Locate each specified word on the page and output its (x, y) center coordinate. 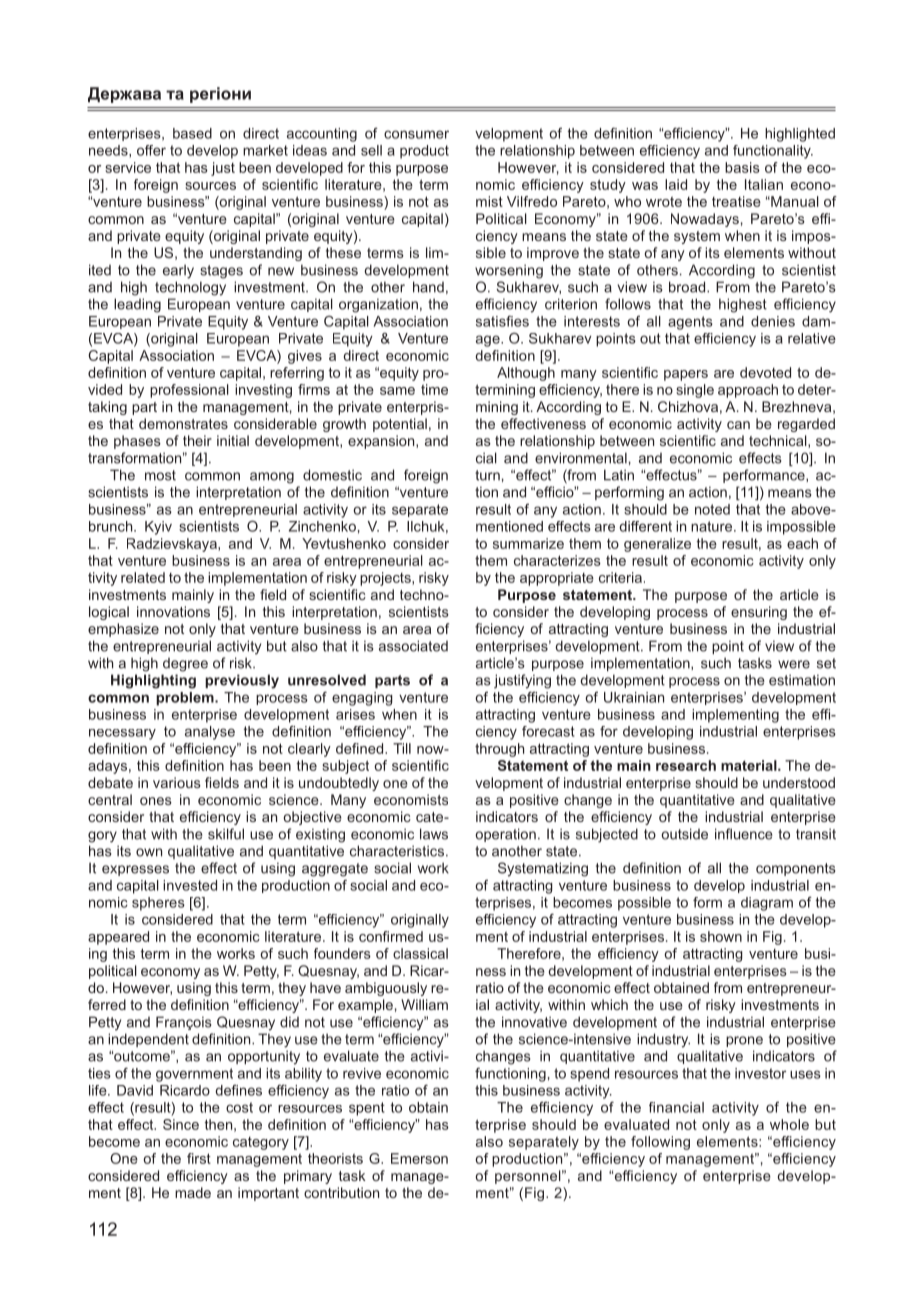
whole (789, 1124)
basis (742, 167)
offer (151, 150)
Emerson (419, 1158)
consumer (416, 134)
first (199, 1158)
